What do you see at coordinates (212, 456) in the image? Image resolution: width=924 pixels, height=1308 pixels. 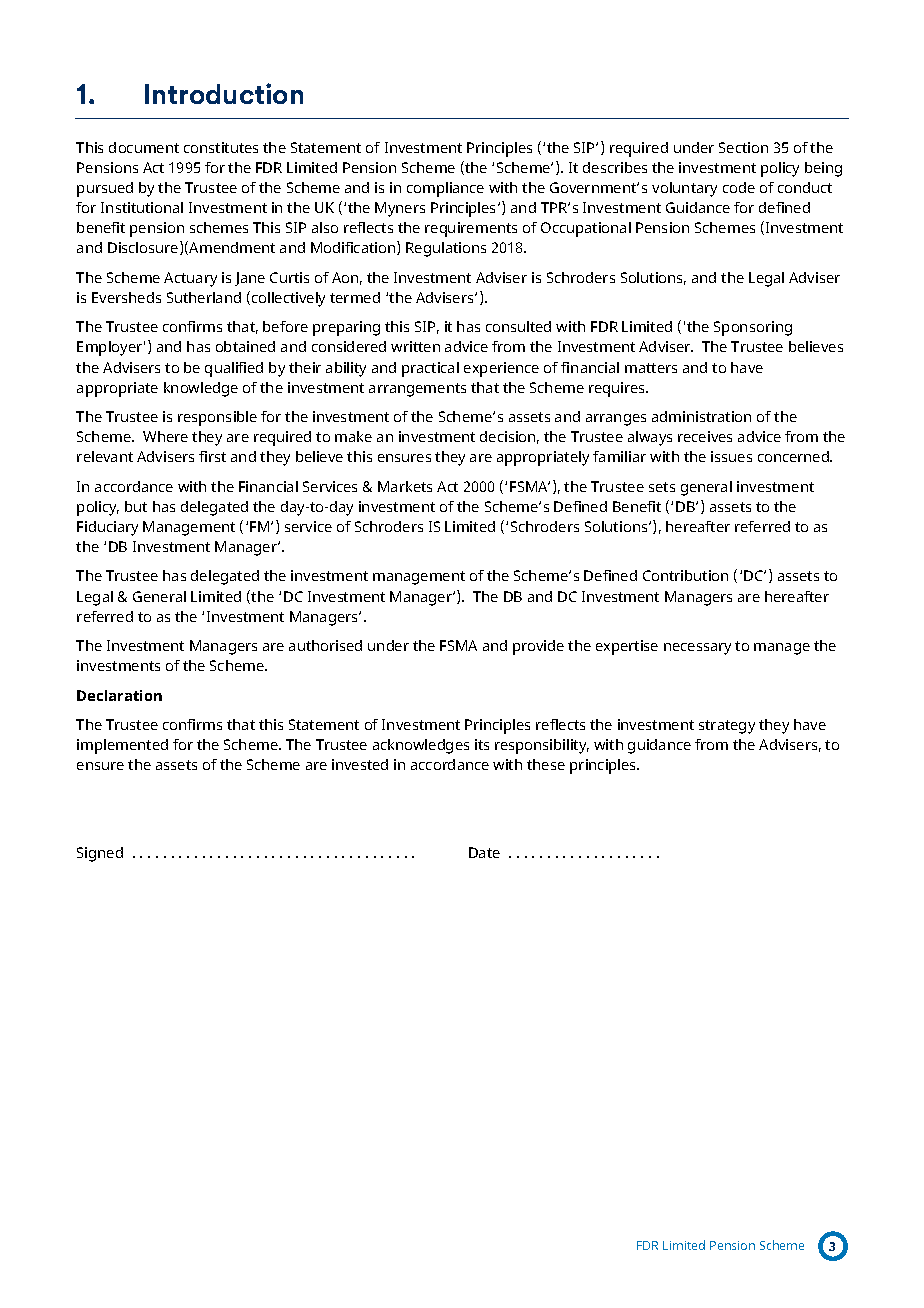 I see `first` at bounding box center [212, 456].
